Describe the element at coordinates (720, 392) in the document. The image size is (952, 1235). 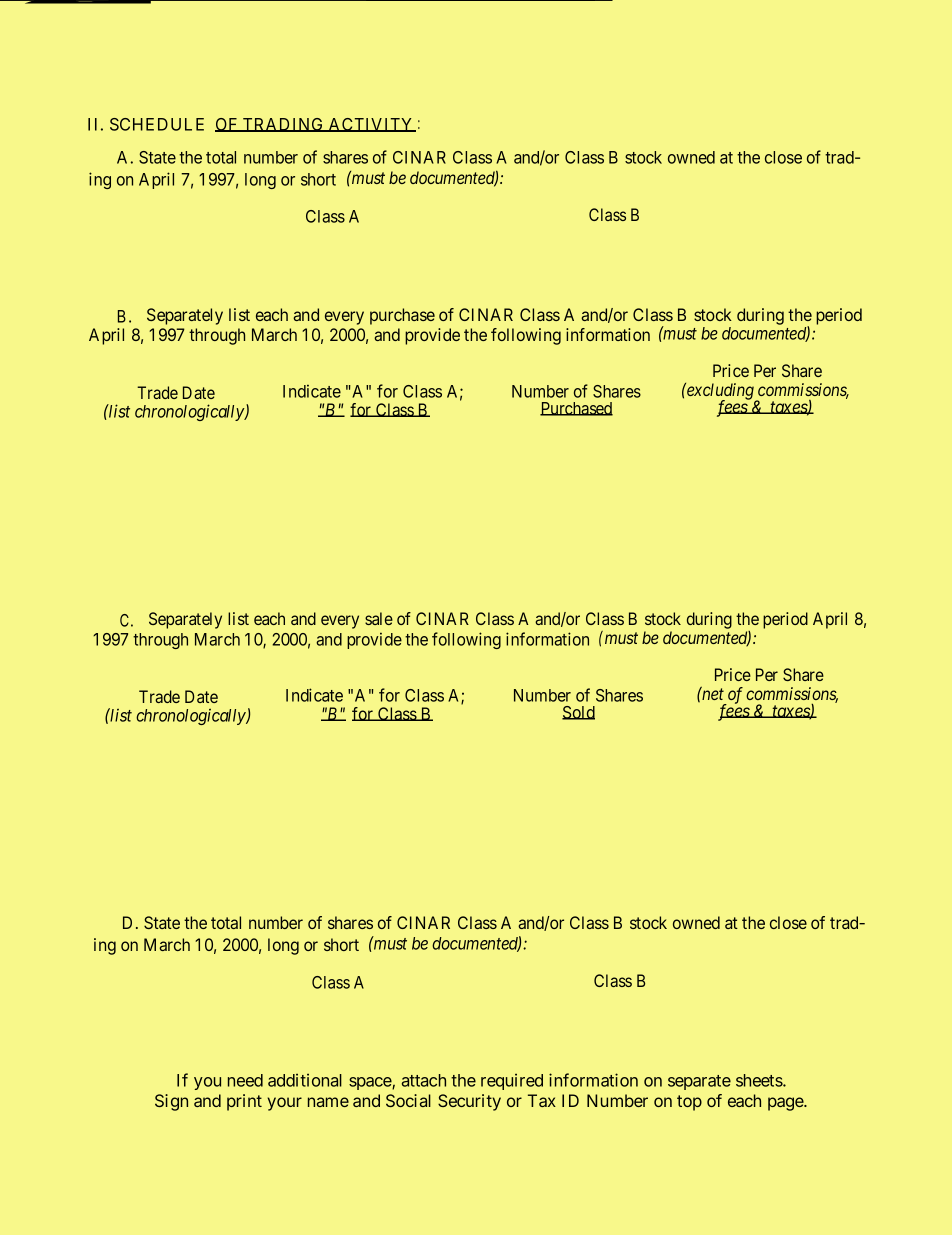
I see `excluding` at that location.
